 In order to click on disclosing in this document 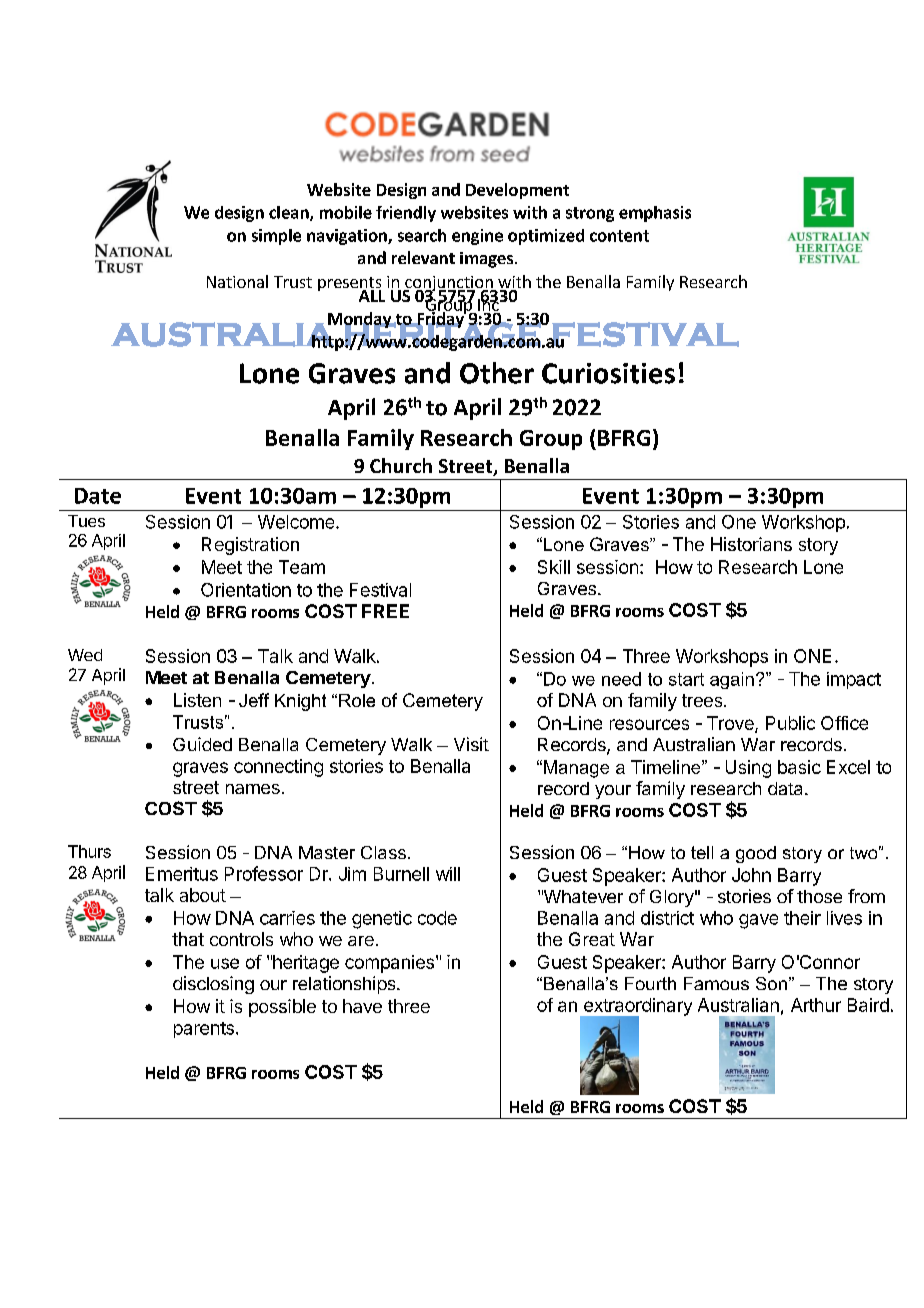, I will do `click(213, 985)`.
